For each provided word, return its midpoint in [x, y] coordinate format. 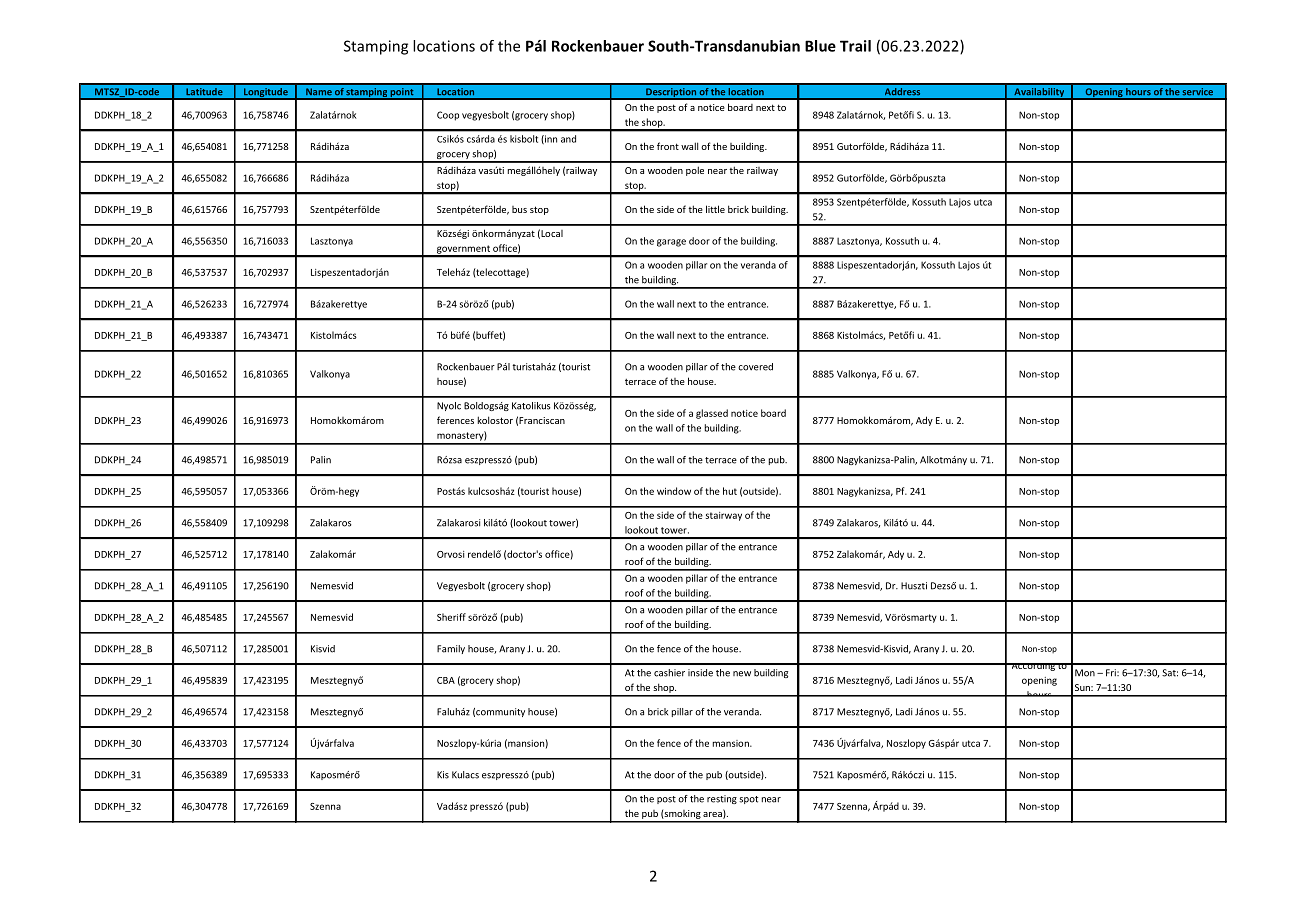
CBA [446, 680]
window [674, 491]
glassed [712, 414]
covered [755, 367]
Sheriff [451, 617]
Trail [855, 46]
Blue [820, 46]
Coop [448, 116]
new [742, 674]
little [715, 209]
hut [730, 491]
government [463, 250]
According [1033, 667]
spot [748, 800]
